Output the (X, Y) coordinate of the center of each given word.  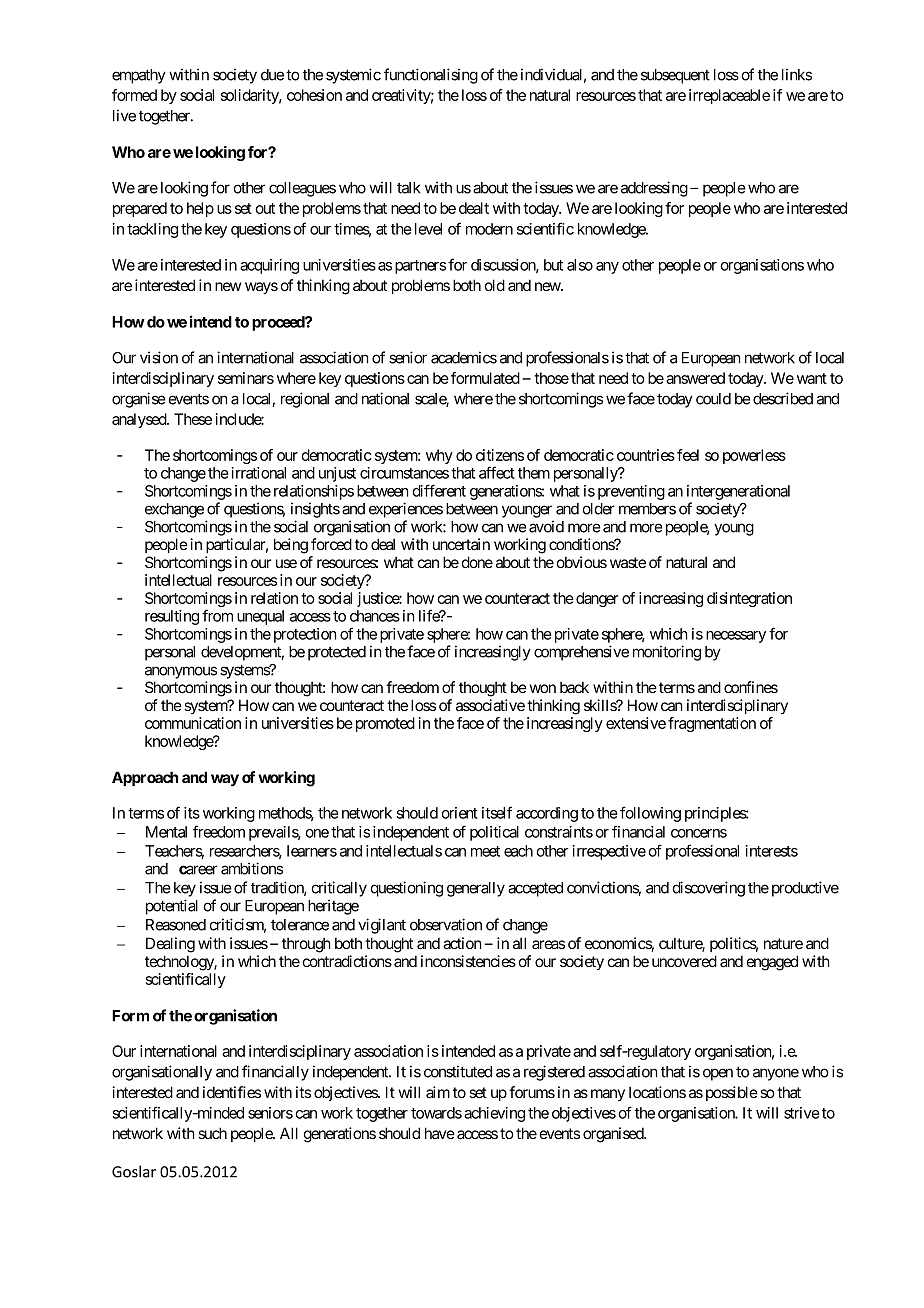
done (477, 562)
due (272, 75)
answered (695, 378)
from (217, 615)
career (198, 870)
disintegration (749, 599)
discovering (709, 889)
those (551, 378)
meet (485, 851)
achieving (494, 1114)
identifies (232, 1092)
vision (159, 357)
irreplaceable (729, 96)
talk (409, 188)
